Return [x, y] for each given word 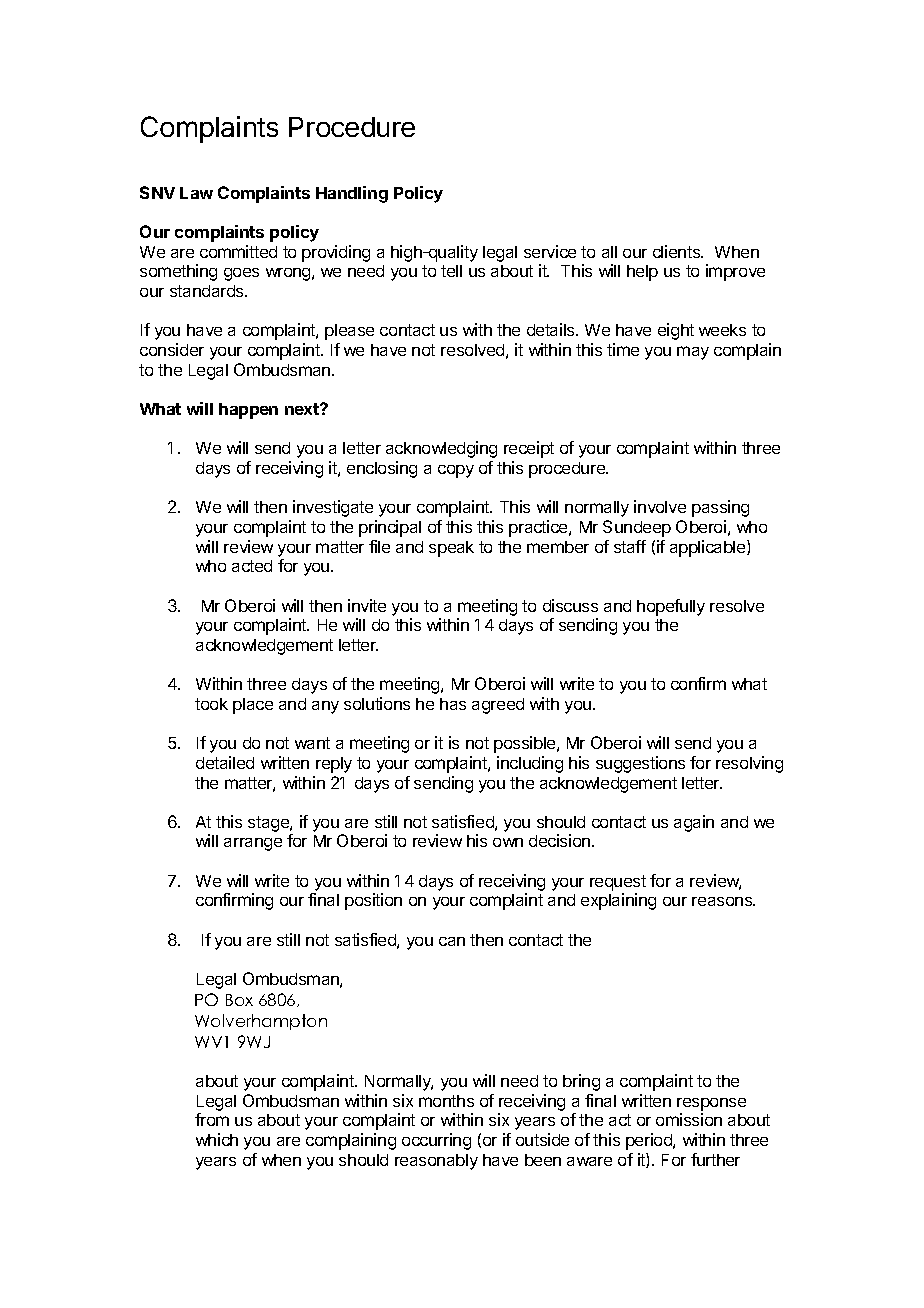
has [453, 704]
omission [689, 1119]
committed [238, 251]
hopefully [671, 607]
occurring [436, 1141]
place [253, 706]
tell [451, 271]
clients [678, 251]
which [217, 1139]
